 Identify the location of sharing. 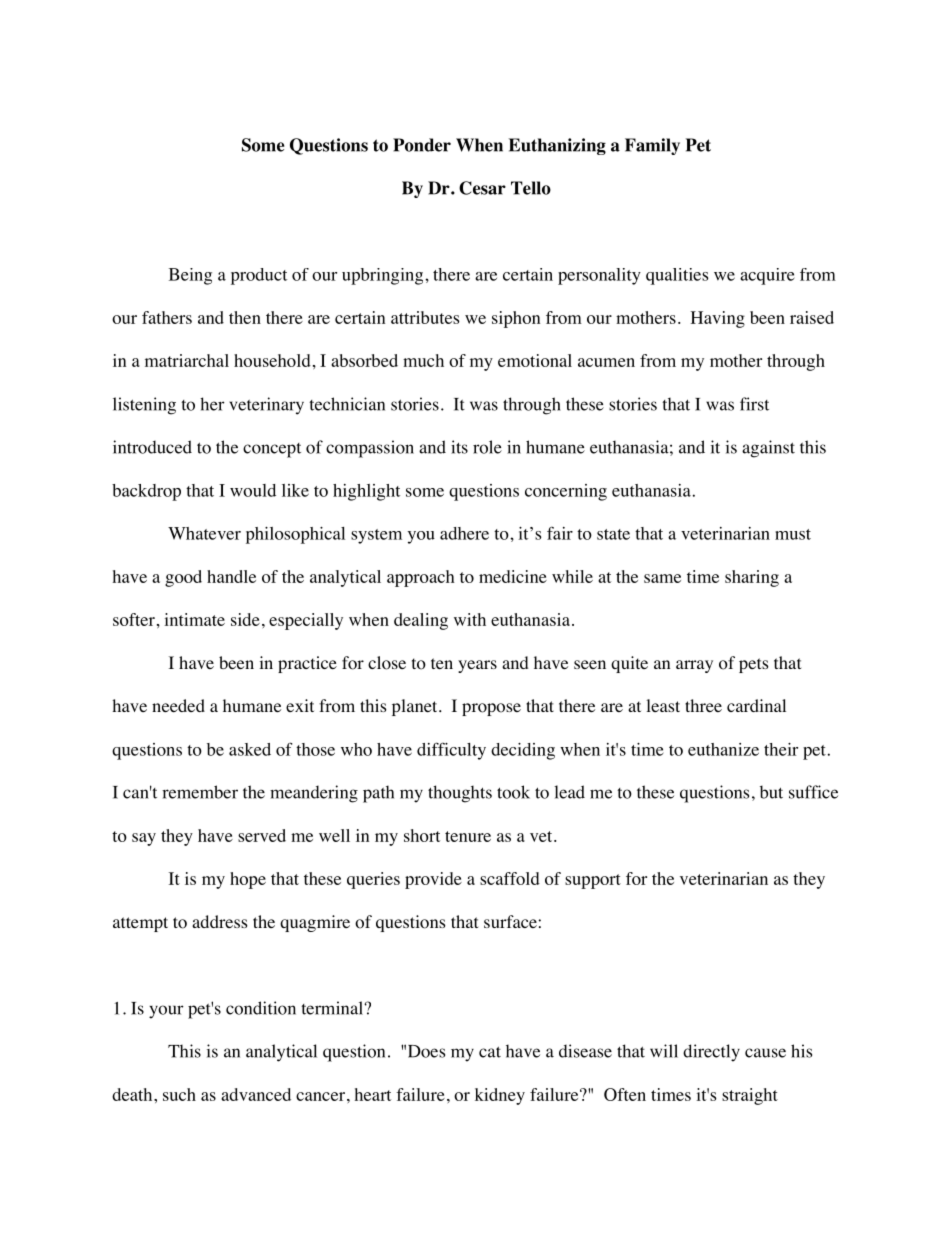
(752, 578).
